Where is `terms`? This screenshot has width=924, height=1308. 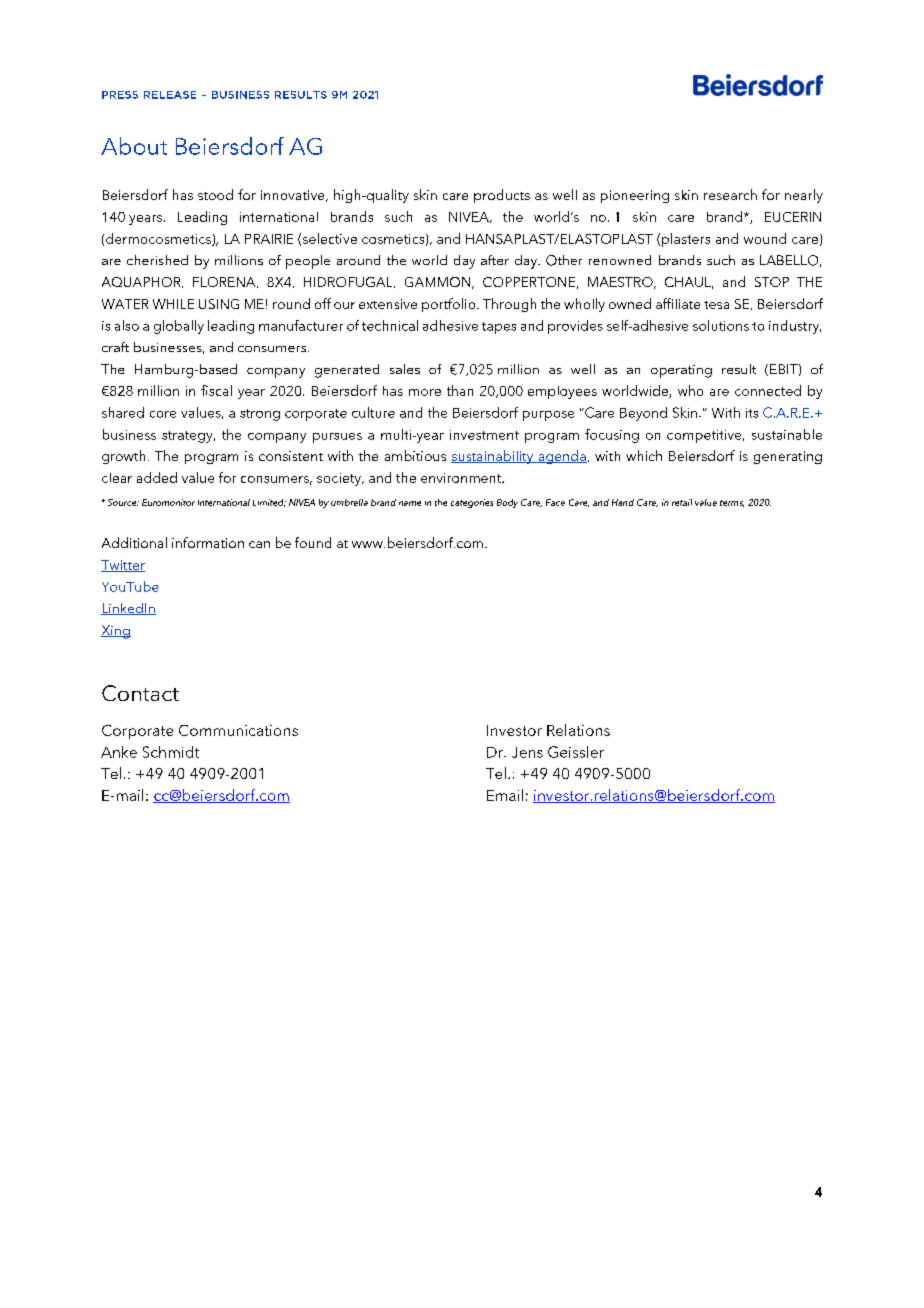
terms is located at coordinates (732, 503).
